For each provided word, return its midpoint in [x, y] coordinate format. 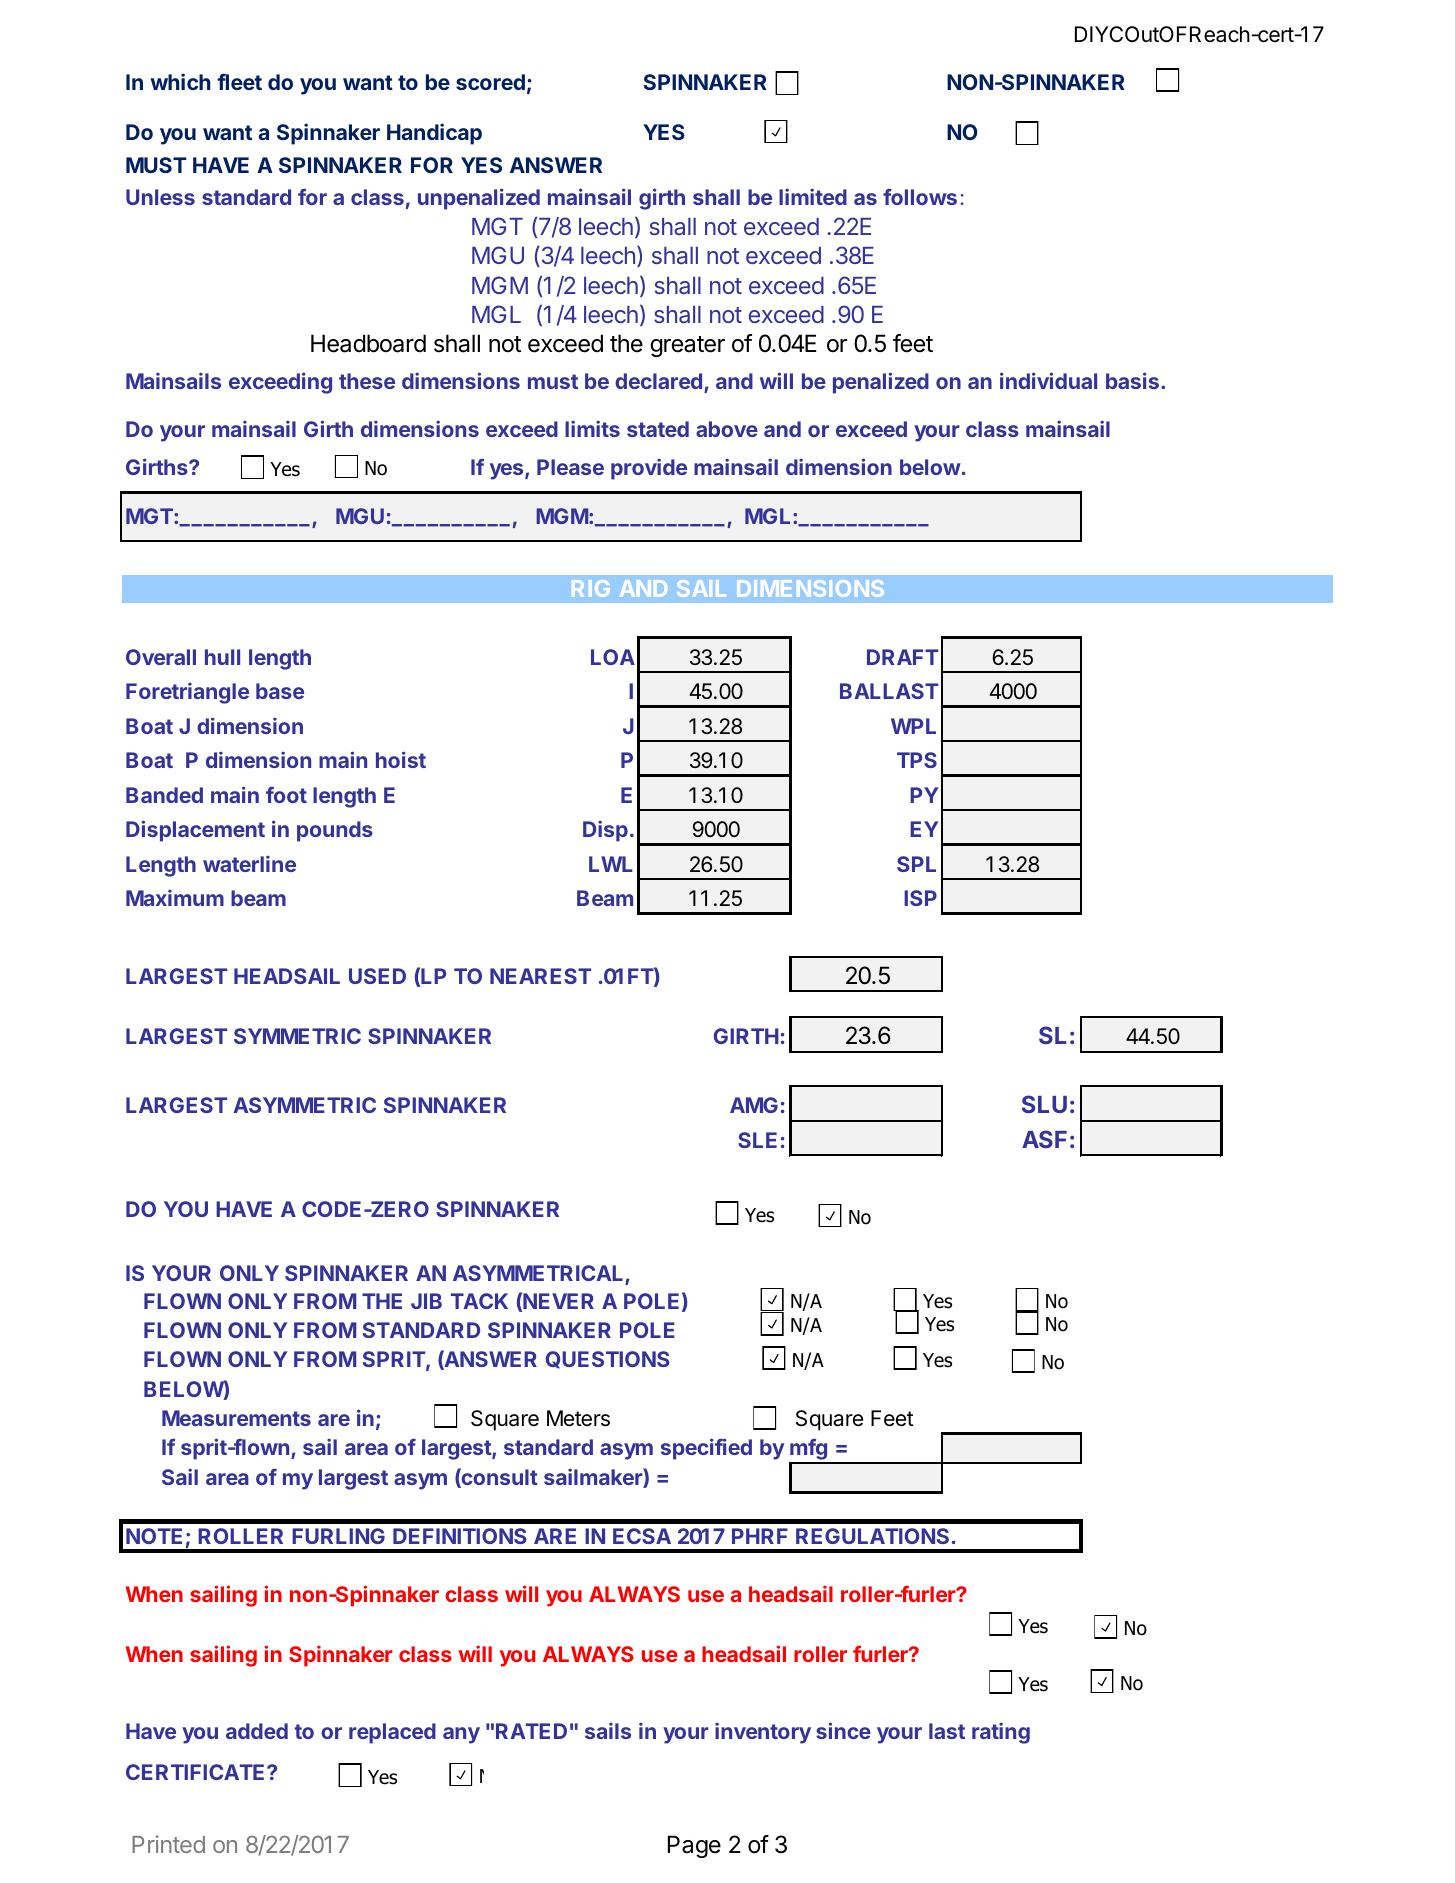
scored [490, 82]
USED [377, 976]
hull [222, 657]
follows [920, 197]
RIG [591, 588]
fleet [239, 81]
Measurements [236, 1418]
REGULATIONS [872, 1536]
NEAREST [540, 976]
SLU [1044, 1104]
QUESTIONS [608, 1360]
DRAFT [902, 657]
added [257, 1731]
